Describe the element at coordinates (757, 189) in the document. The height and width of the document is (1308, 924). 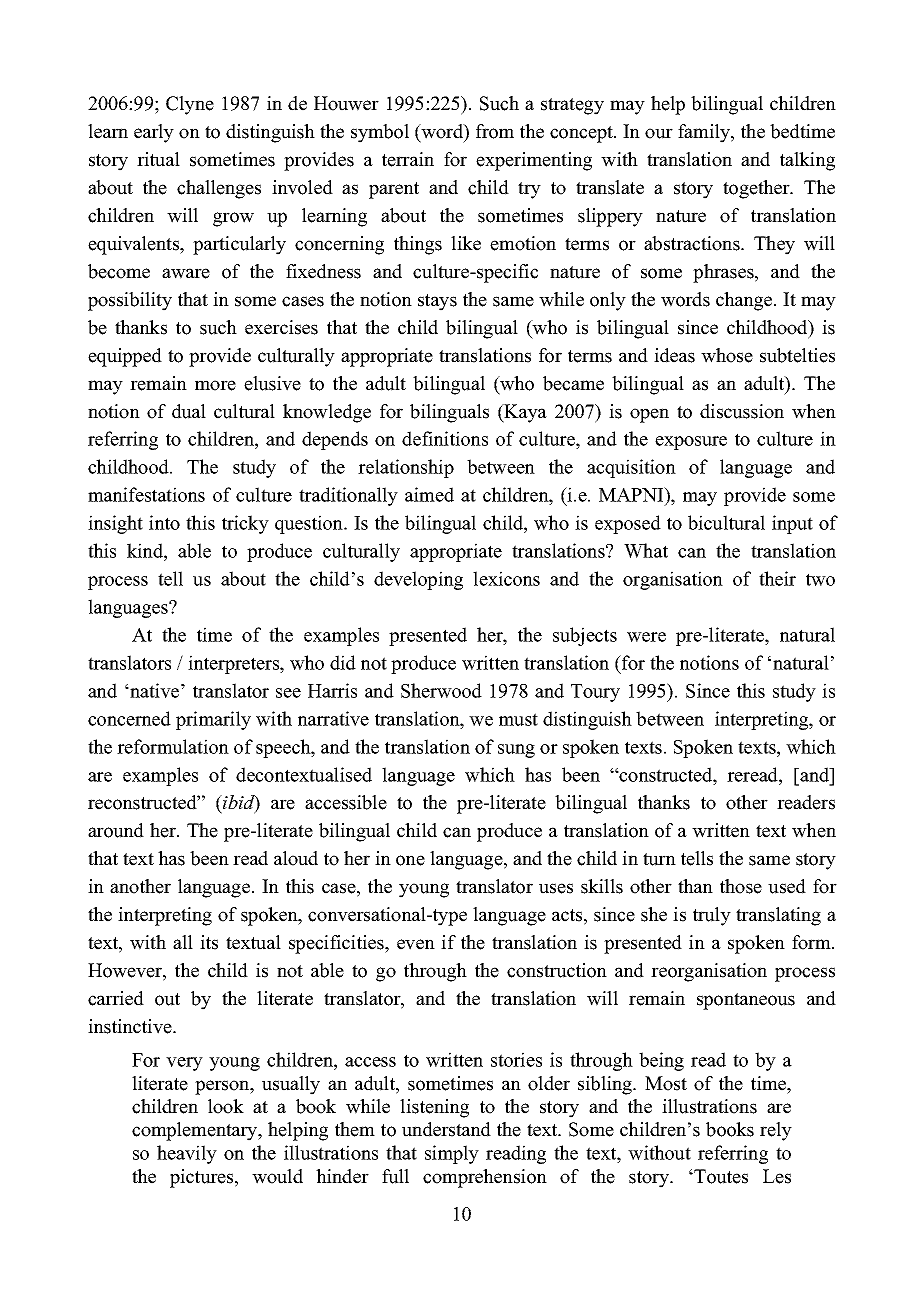
I see `together` at that location.
